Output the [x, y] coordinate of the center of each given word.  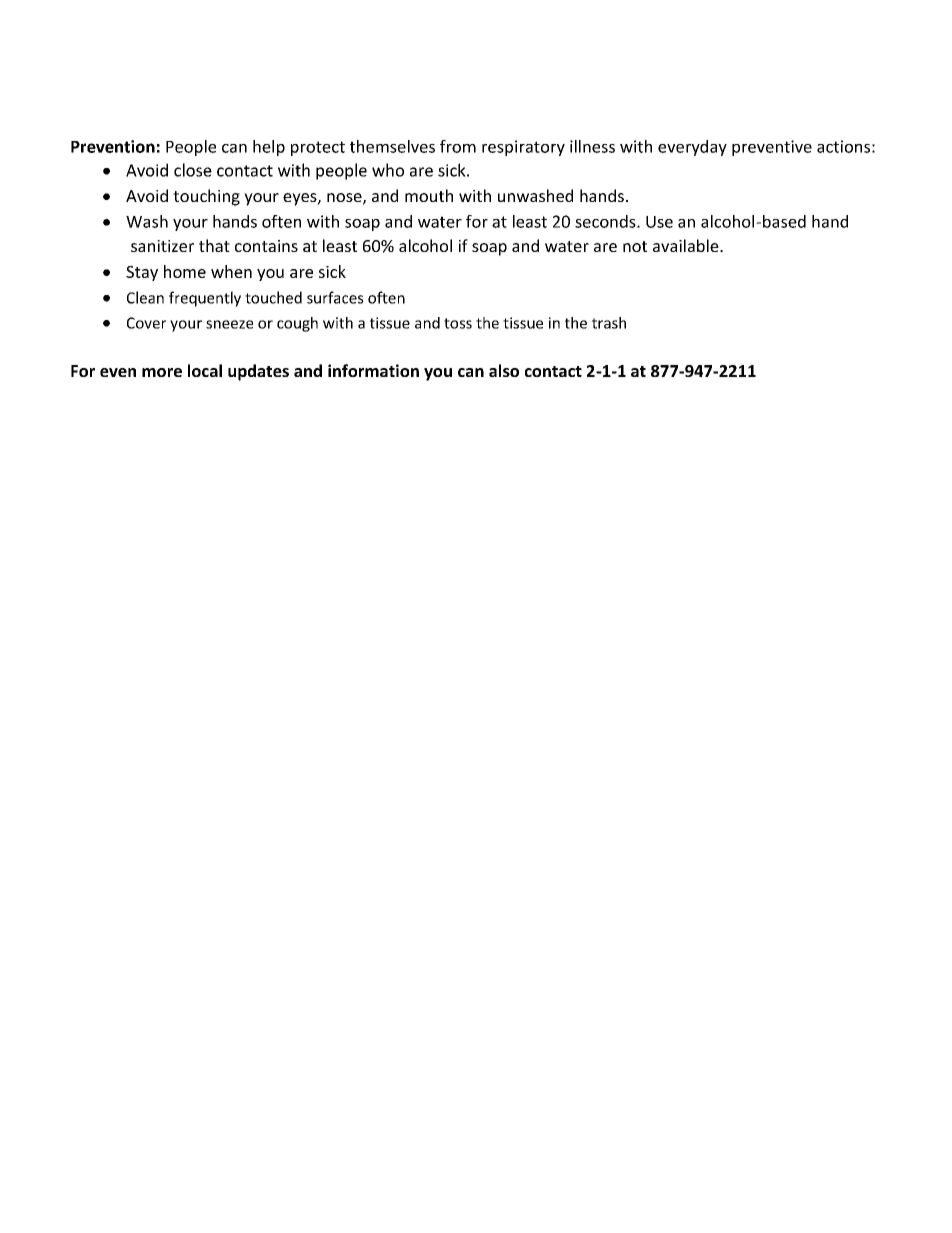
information [373, 370]
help [269, 148]
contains [266, 246]
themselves [392, 146]
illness [592, 146]
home [185, 271]
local [205, 370]
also [504, 370]
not [635, 246]
